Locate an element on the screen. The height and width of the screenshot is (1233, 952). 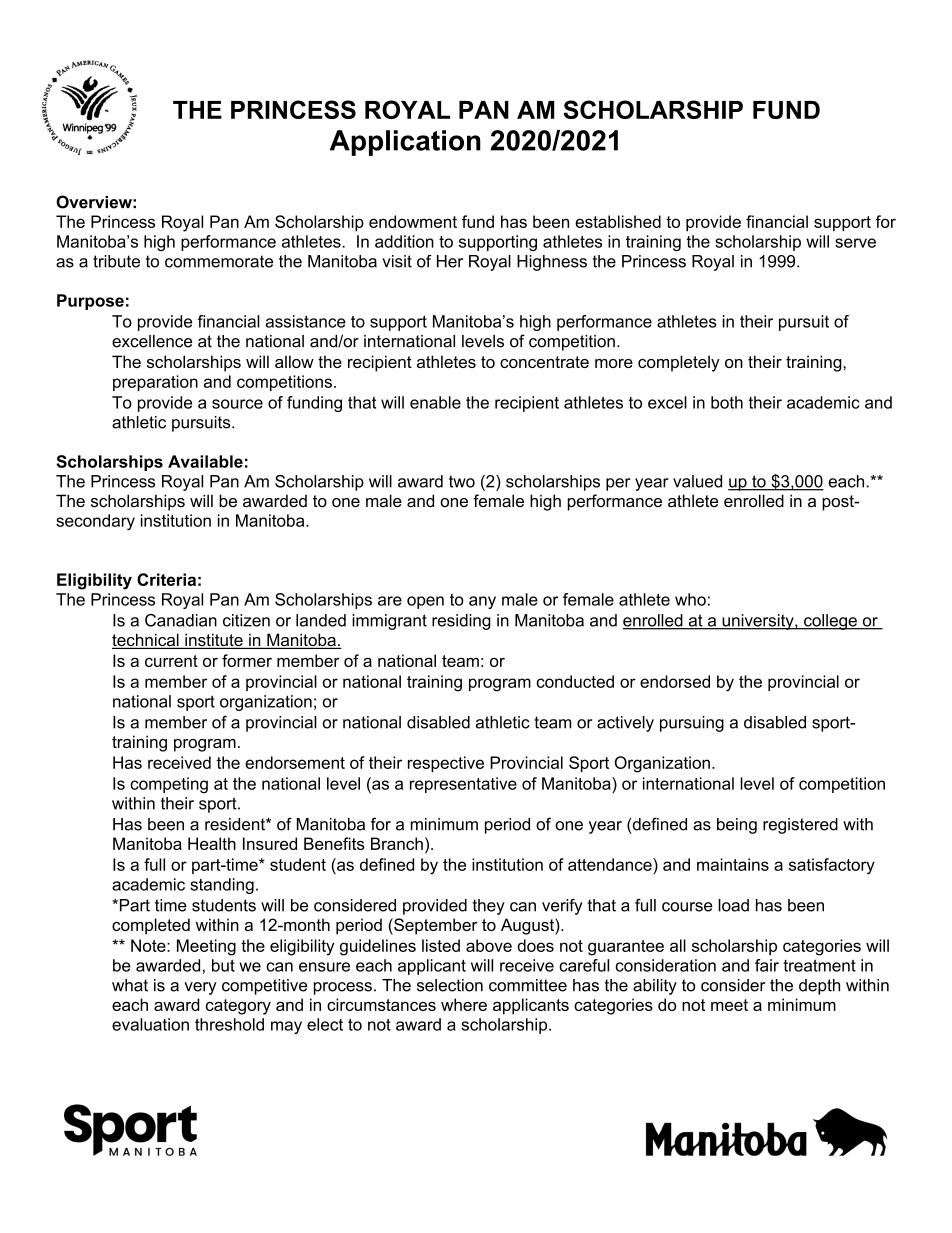
commemorate is located at coordinates (219, 261).
